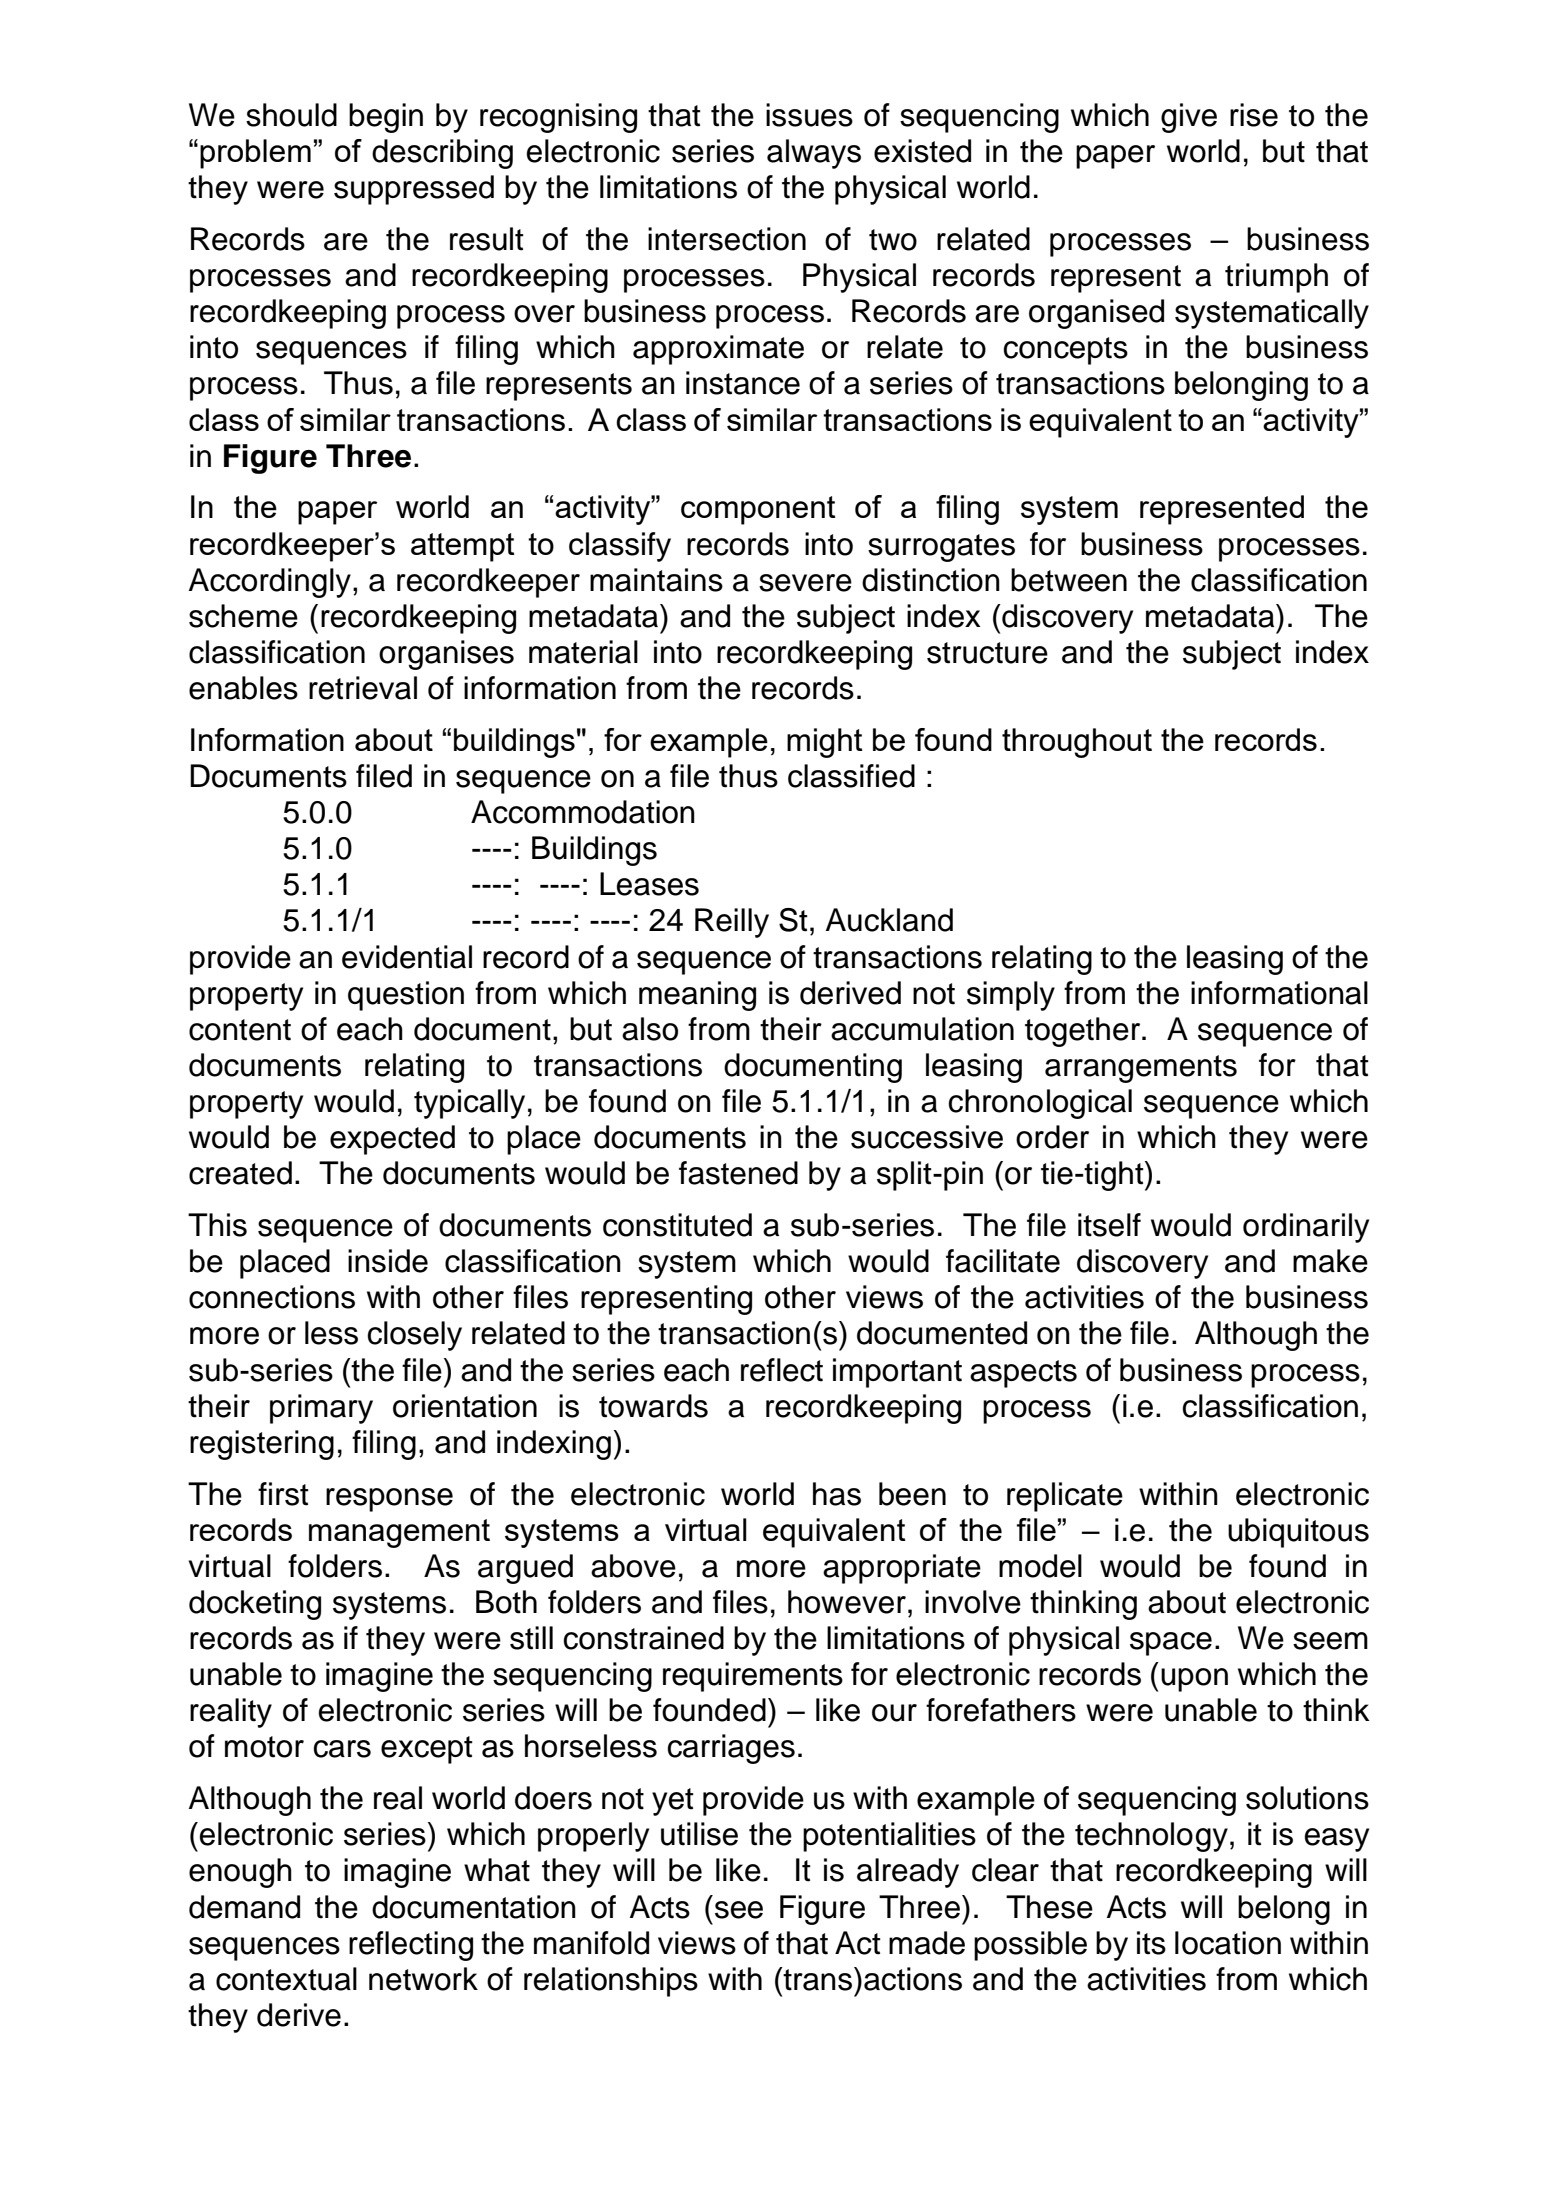 The image size is (1558, 2203). What do you see at coordinates (1189, 118) in the page?
I see `give` at bounding box center [1189, 118].
